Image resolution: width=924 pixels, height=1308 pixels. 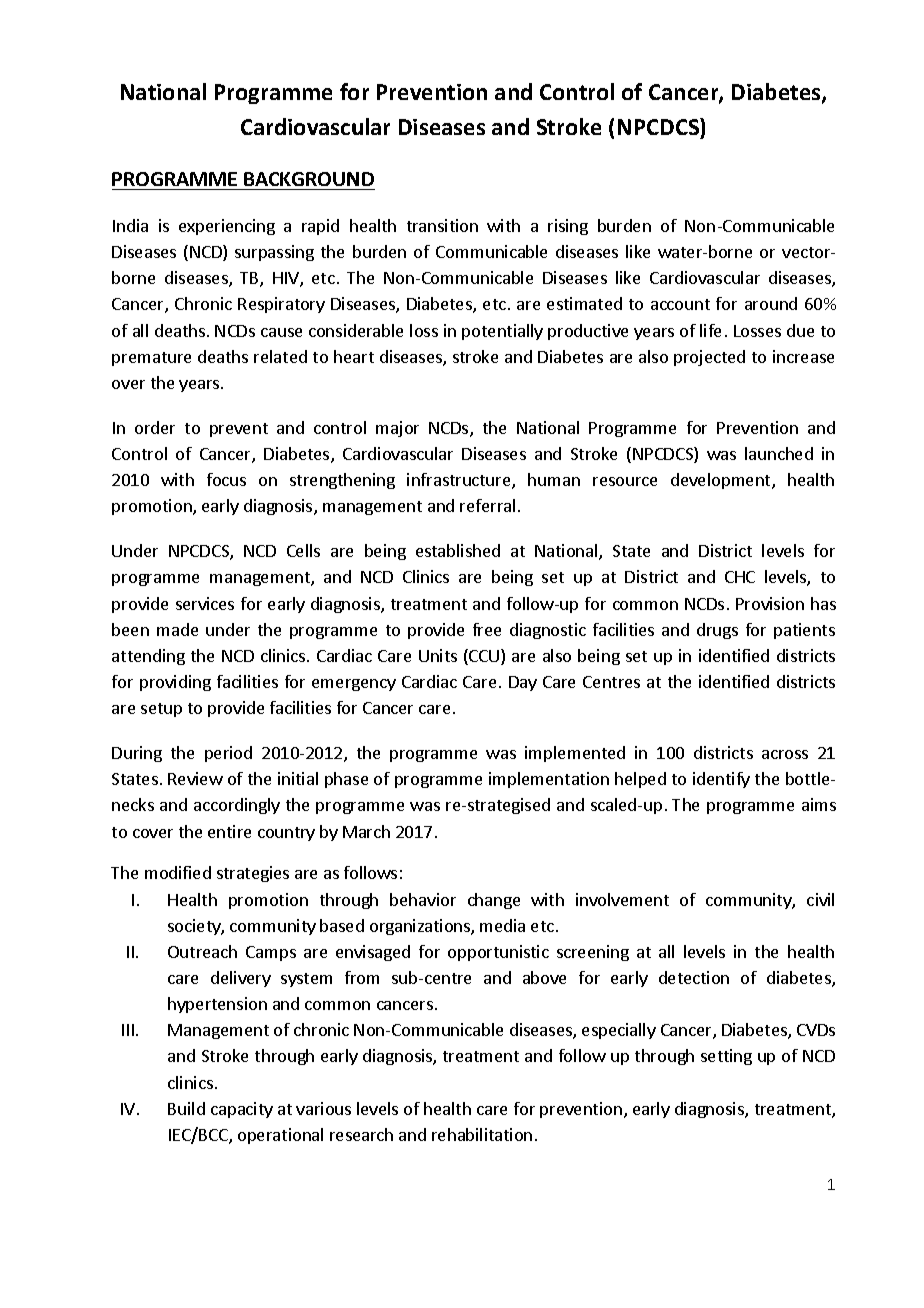 What do you see at coordinates (726, 1057) in the page?
I see `setting` at bounding box center [726, 1057].
